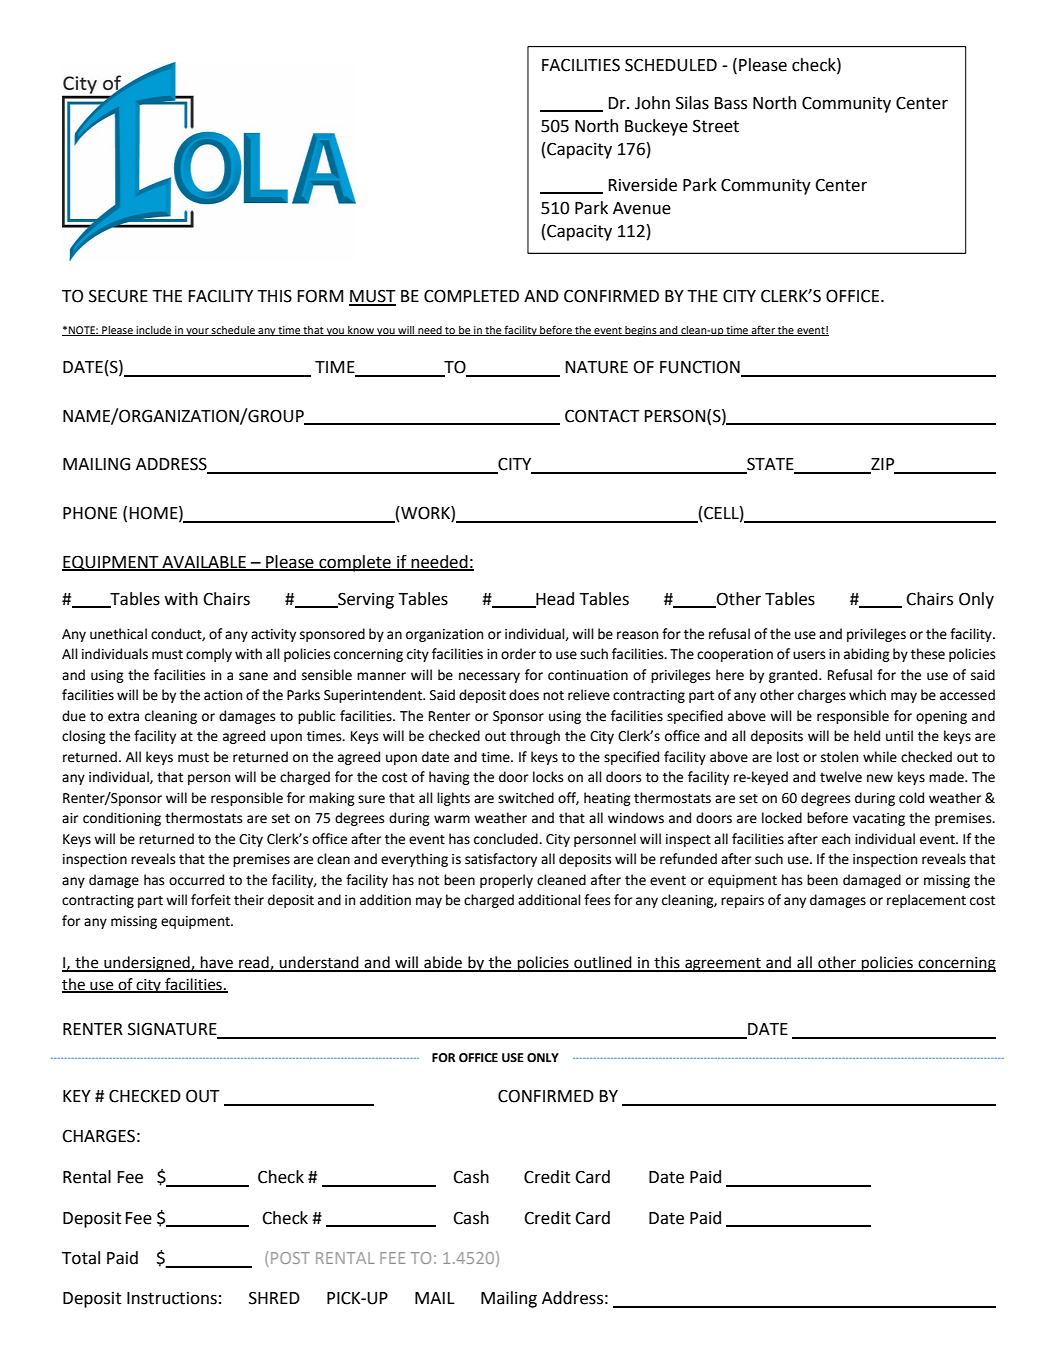  I want to click on which, so click(867, 695).
